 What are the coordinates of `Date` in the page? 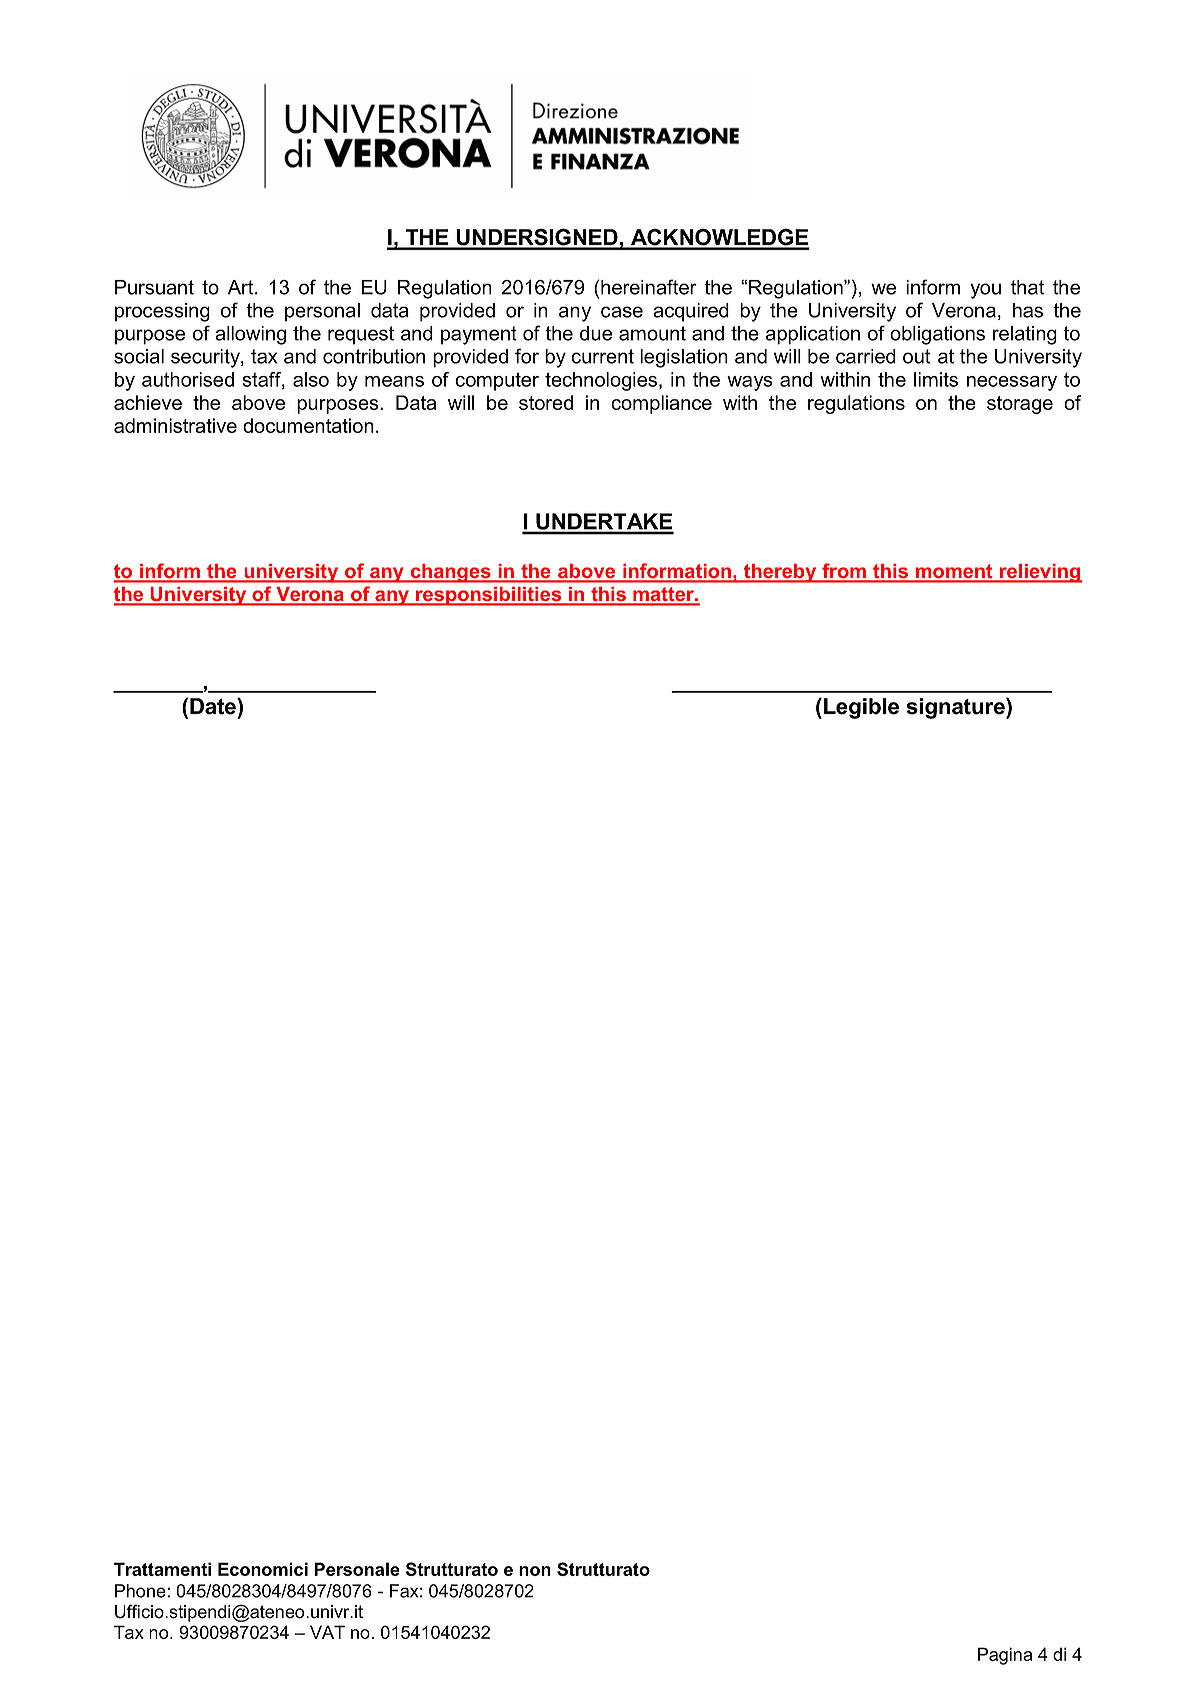 It's located at (214, 706).
